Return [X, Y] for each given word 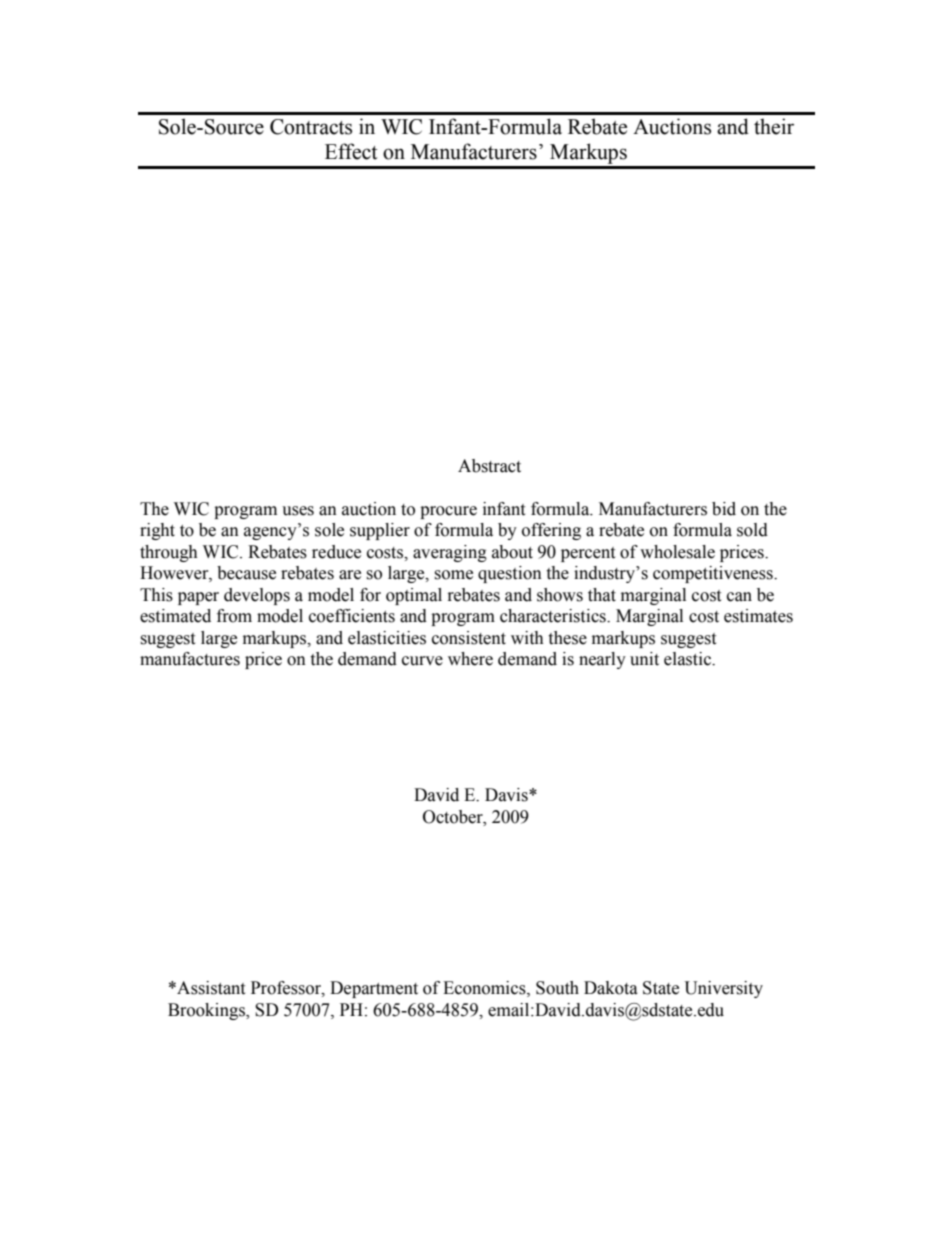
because [246, 573]
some [453, 575]
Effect [351, 151]
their [774, 126]
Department [374, 989]
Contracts [311, 127]
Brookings [207, 1011]
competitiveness [714, 574]
